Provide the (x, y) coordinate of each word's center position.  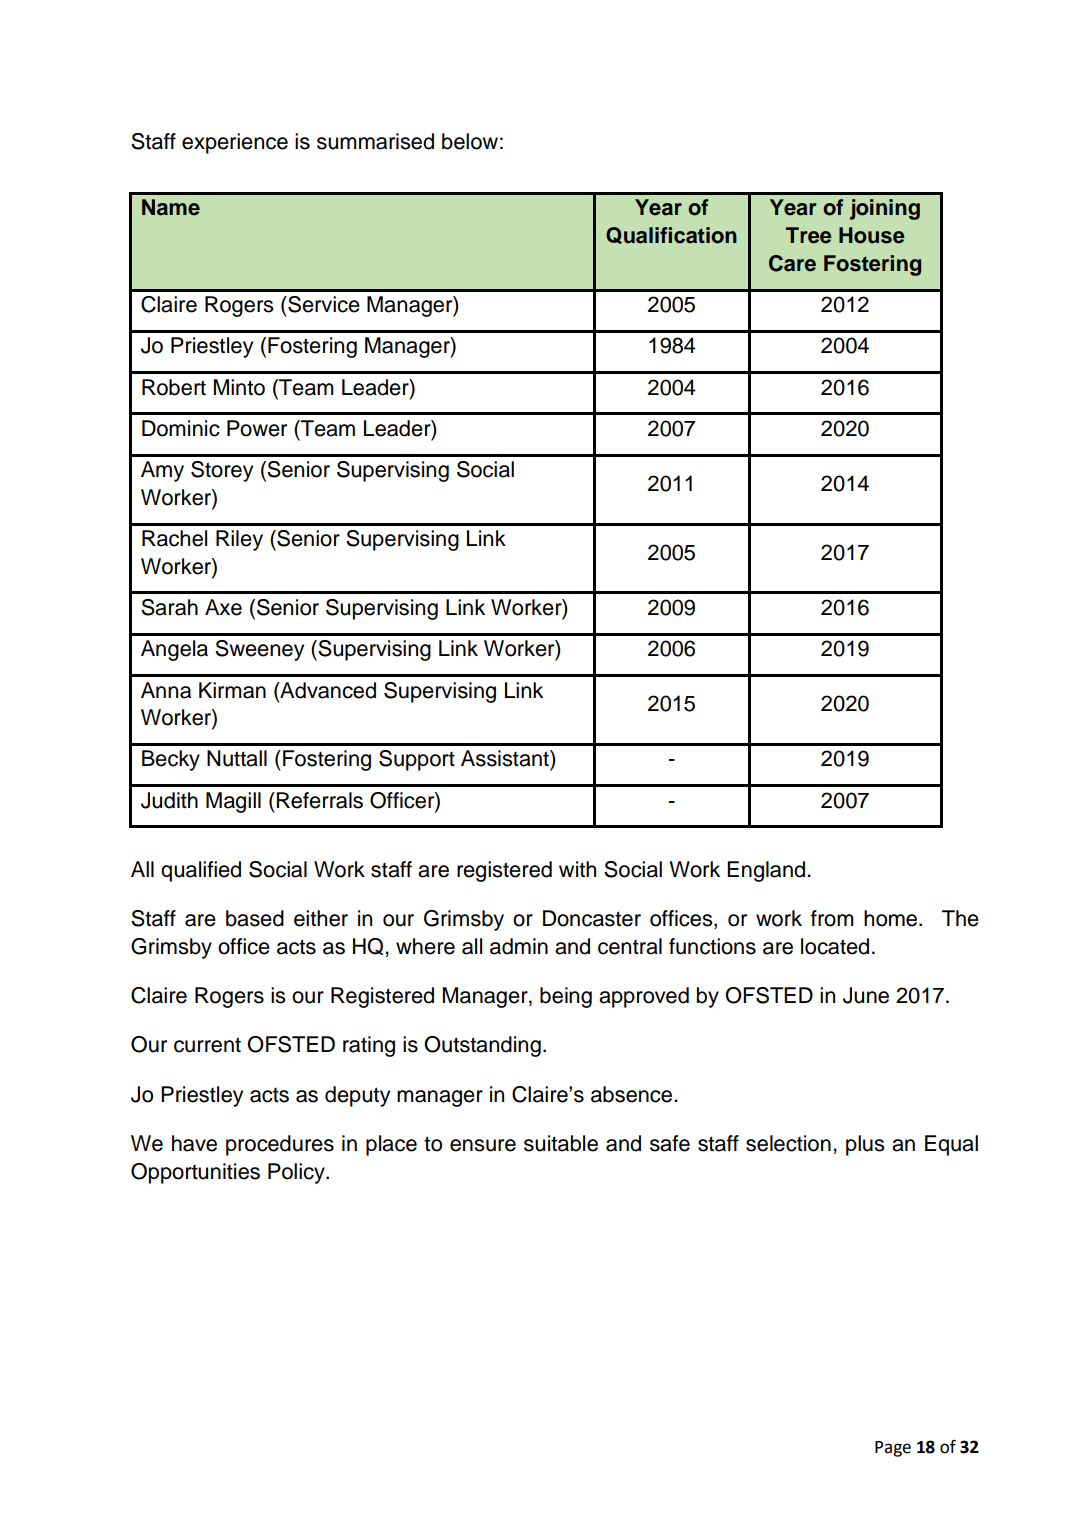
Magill (233, 802)
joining (885, 209)
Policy (297, 1173)
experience (235, 143)
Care (792, 263)
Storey (222, 471)
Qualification (671, 235)
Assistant (506, 758)
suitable (561, 1143)
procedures (280, 1145)
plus (865, 1145)
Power (257, 428)
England (766, 871)
